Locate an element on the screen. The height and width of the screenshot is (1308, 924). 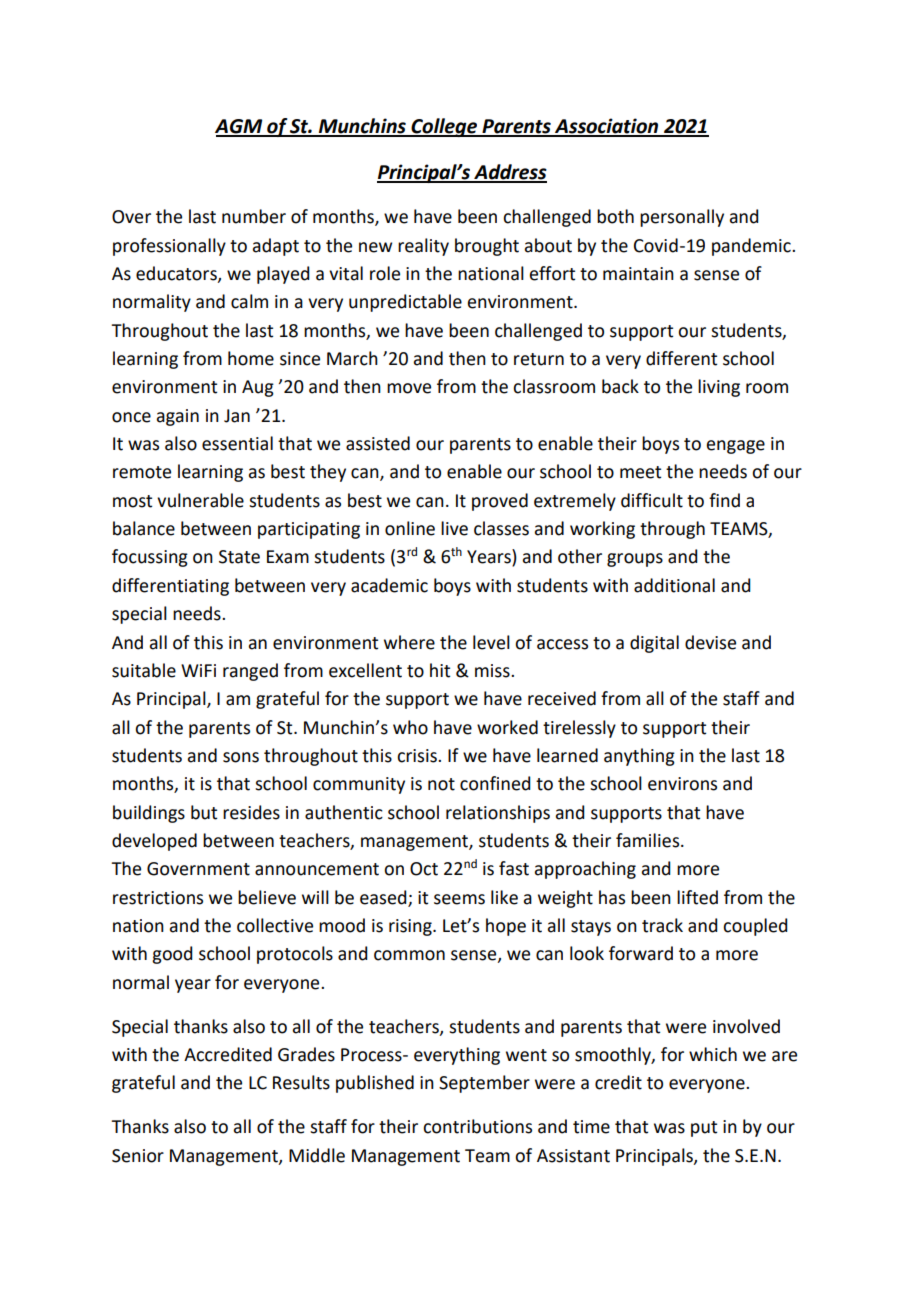
College is located at coordinates (445, 127).
